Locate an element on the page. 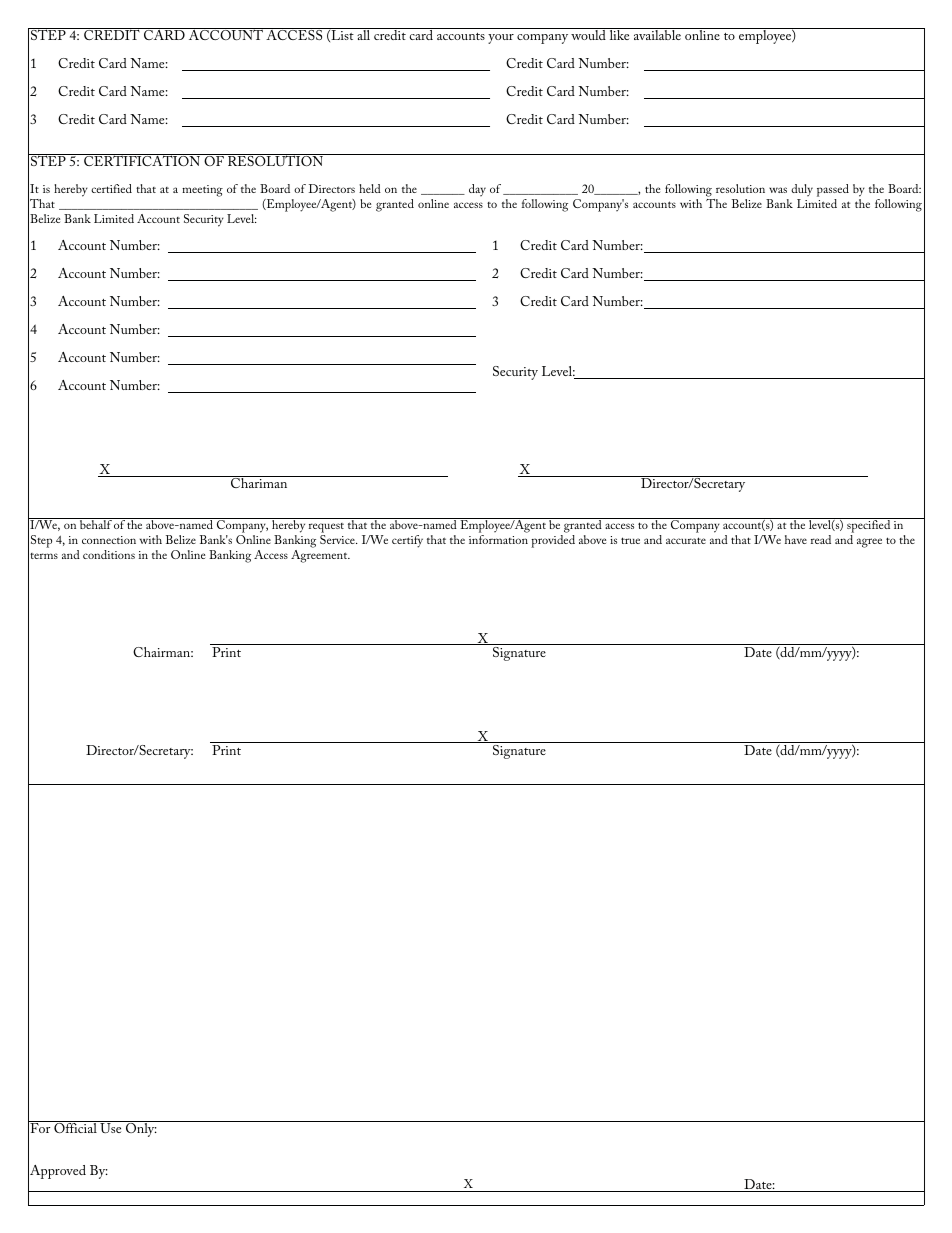  certified is located at coordinates (111, 188).
